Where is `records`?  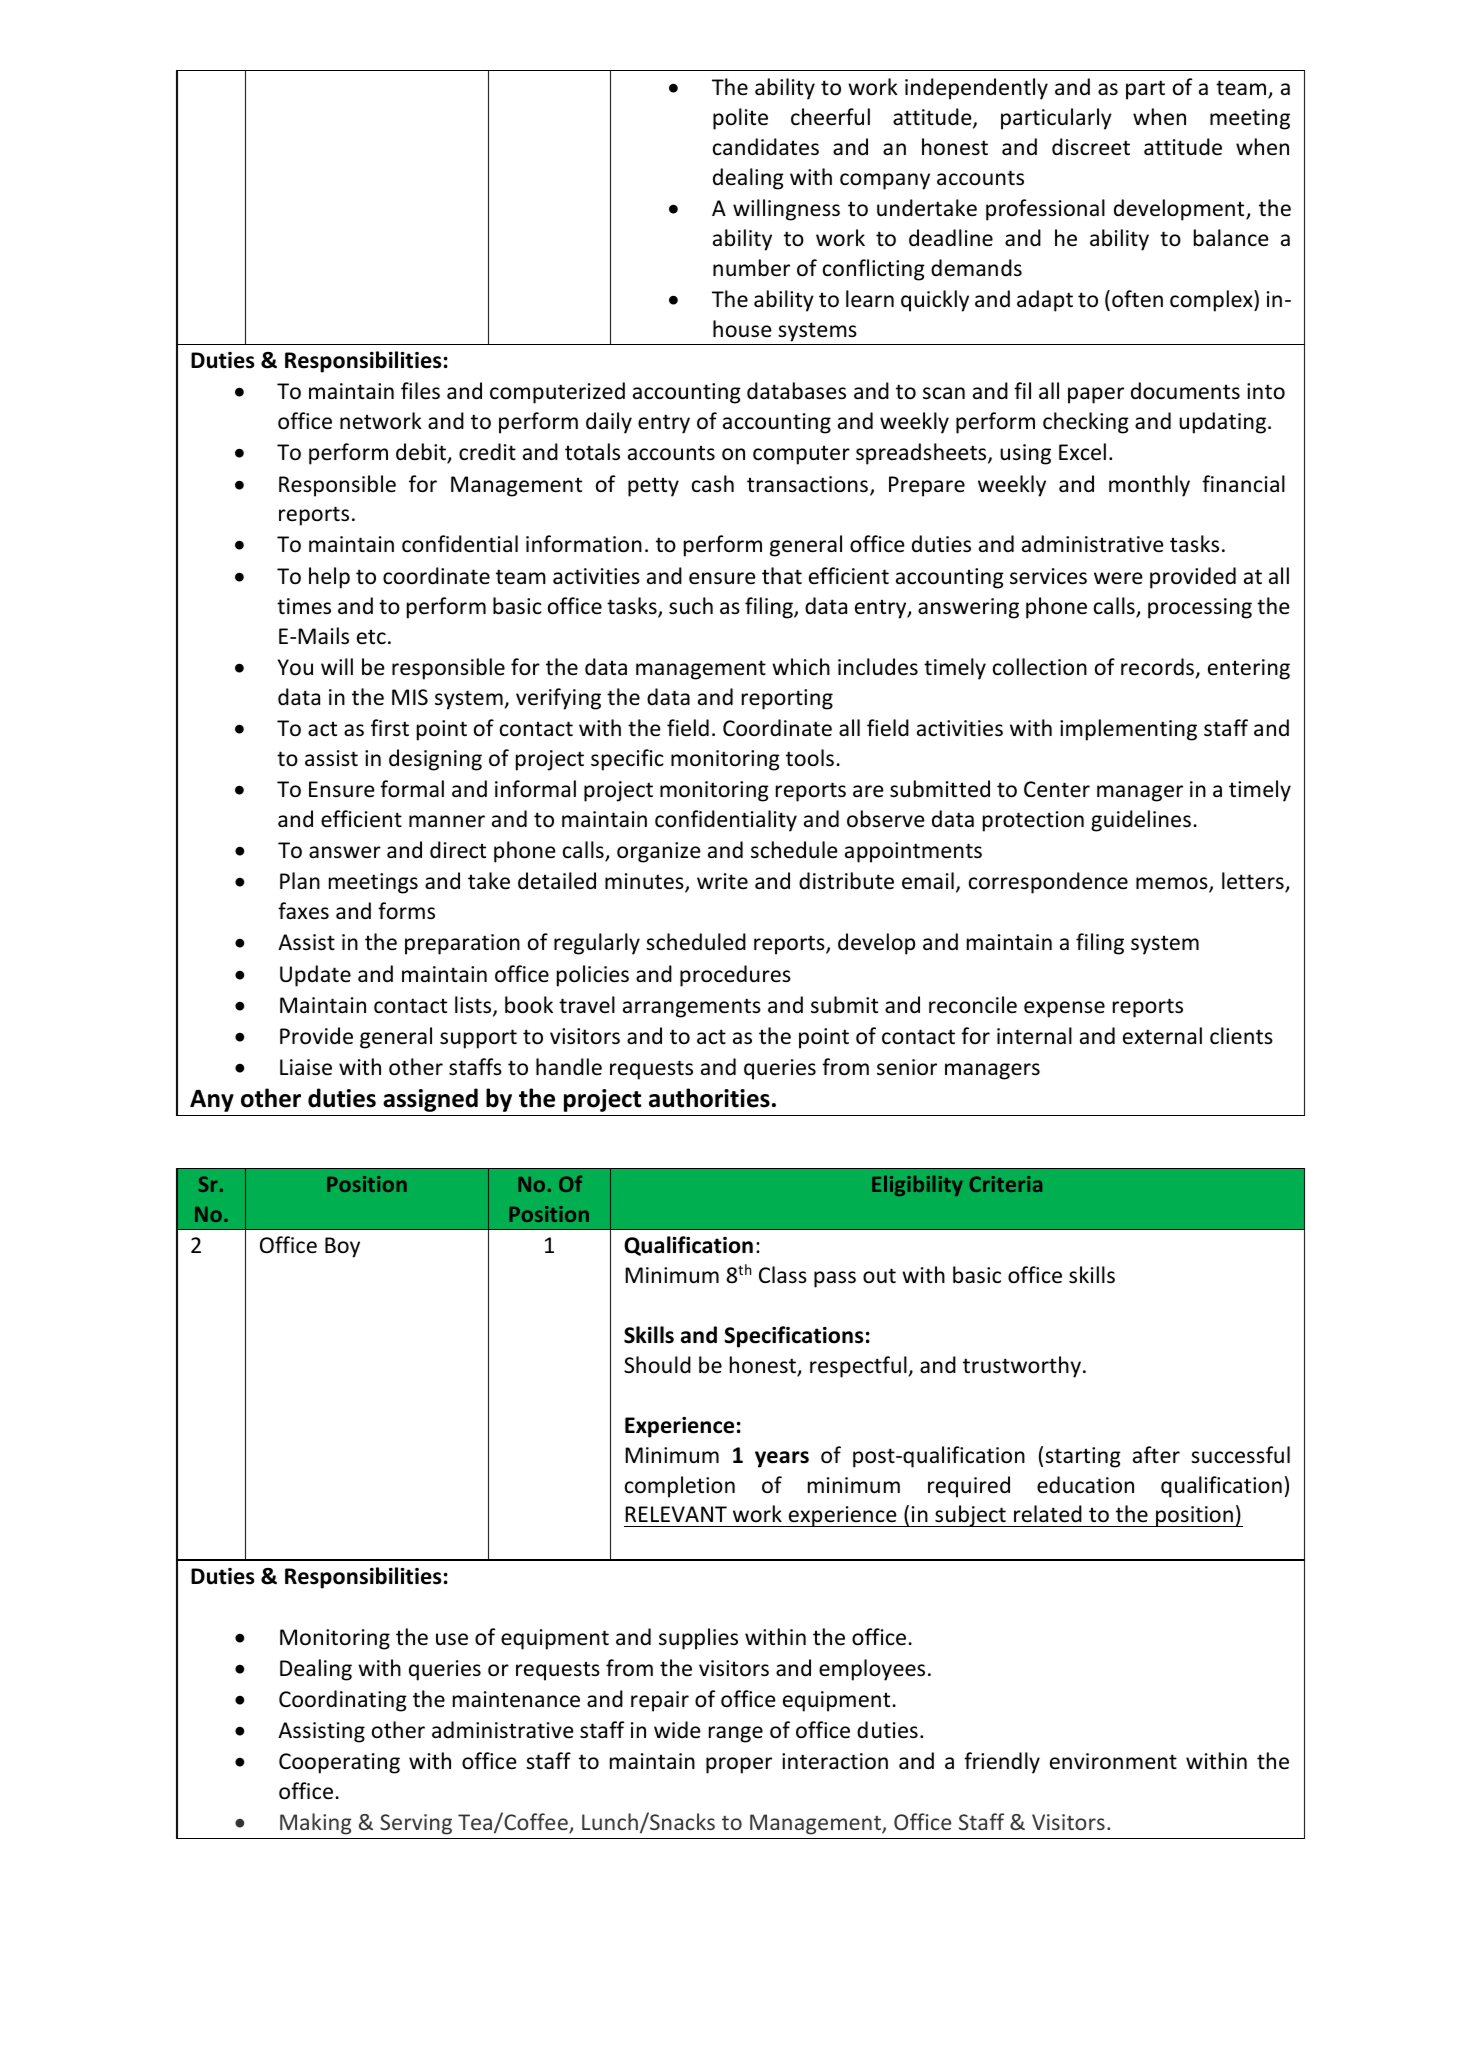
records is located at coordinates (1157, 667).
